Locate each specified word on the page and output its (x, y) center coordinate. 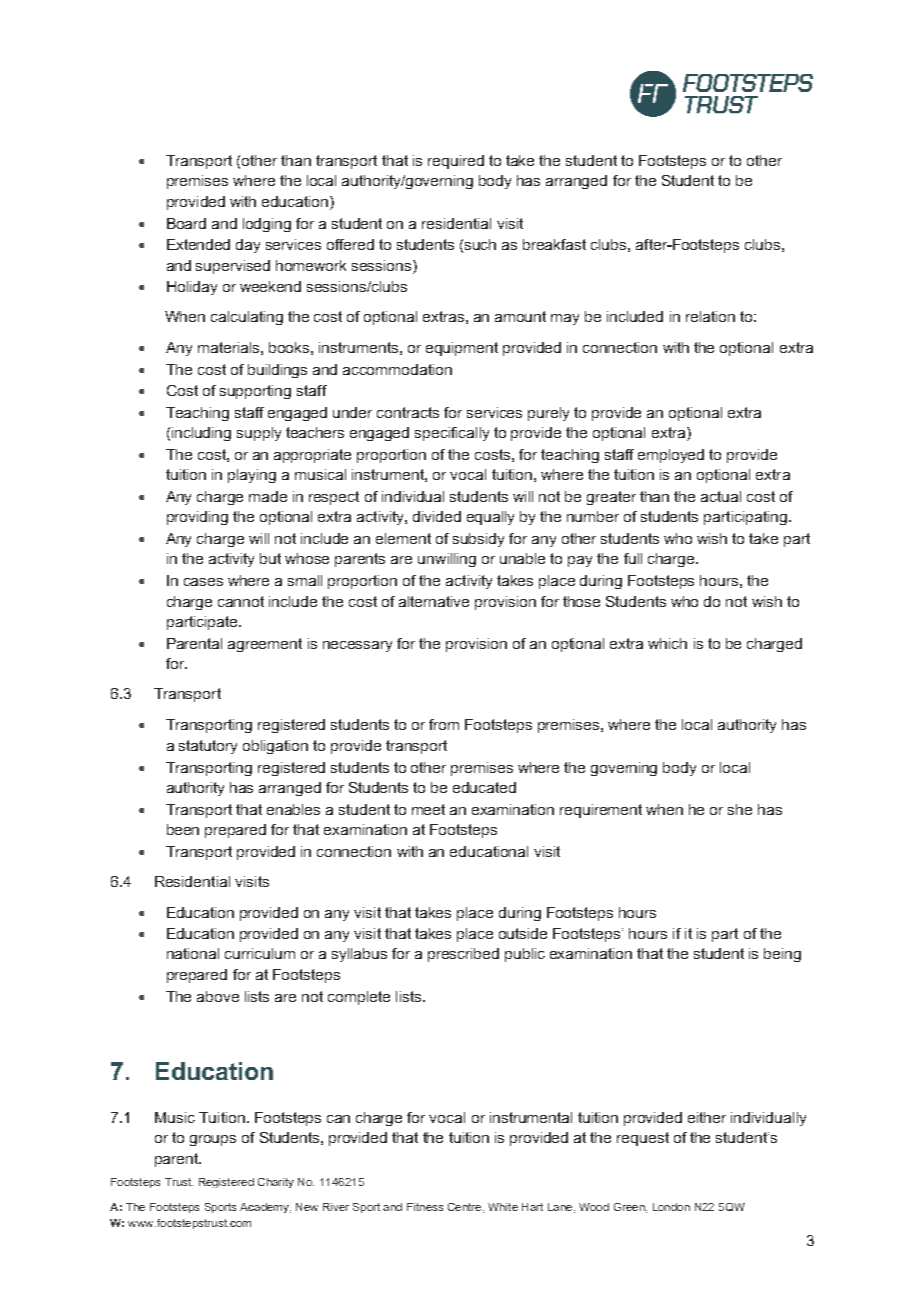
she (740, 809)
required (456, 162)
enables (293, 809)
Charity (276, 1183)
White (503, 1207)
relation (710, 316)
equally (490, 518)
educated (484, 787)
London (671, 1207)
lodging (267, 225)
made (268, 496)
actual (721, 496)
